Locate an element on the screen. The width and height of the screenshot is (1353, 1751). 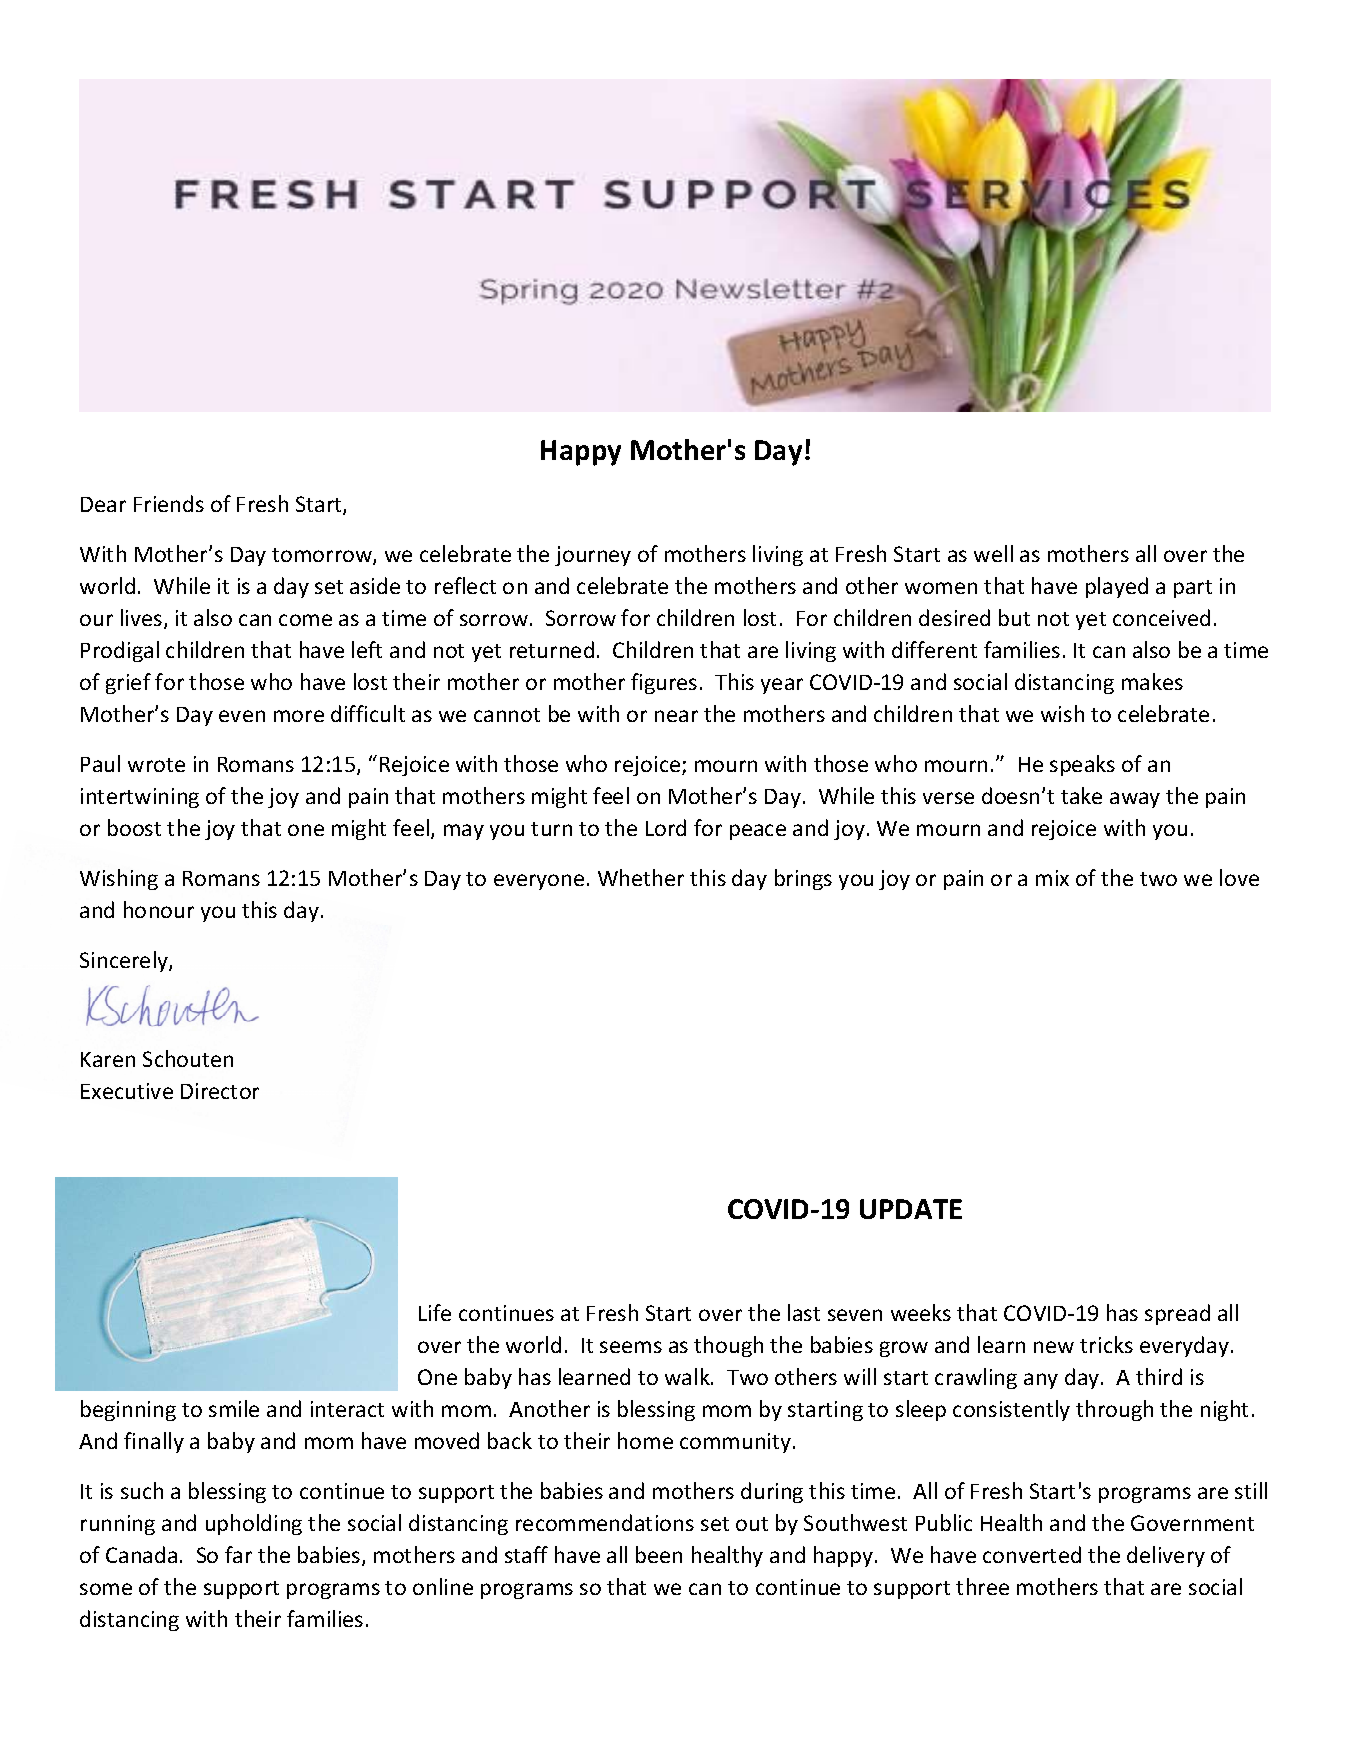
played is located at coordinates (1117, 587).
